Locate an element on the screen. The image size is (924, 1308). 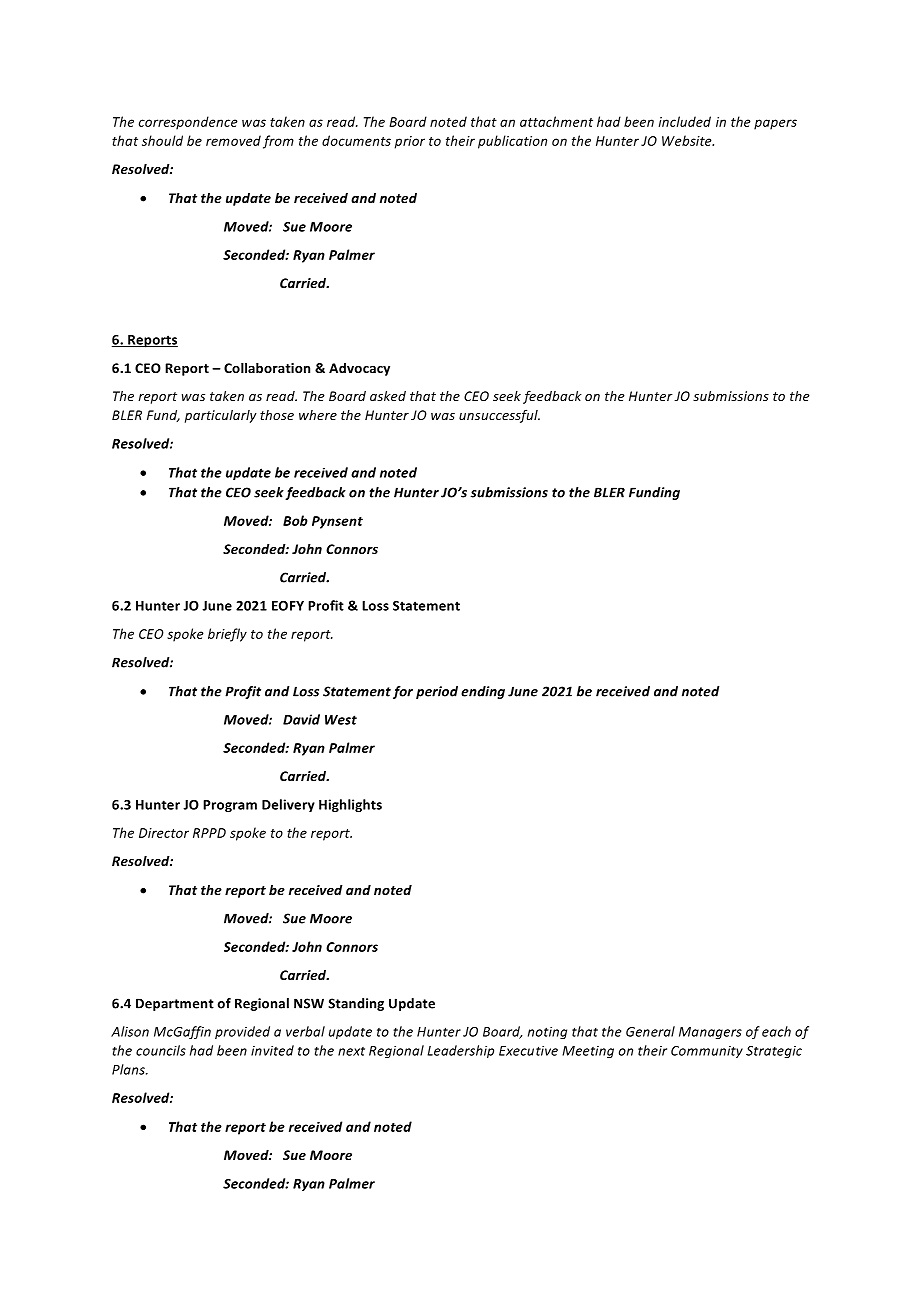
prior is located at coordinates (410, 142).
